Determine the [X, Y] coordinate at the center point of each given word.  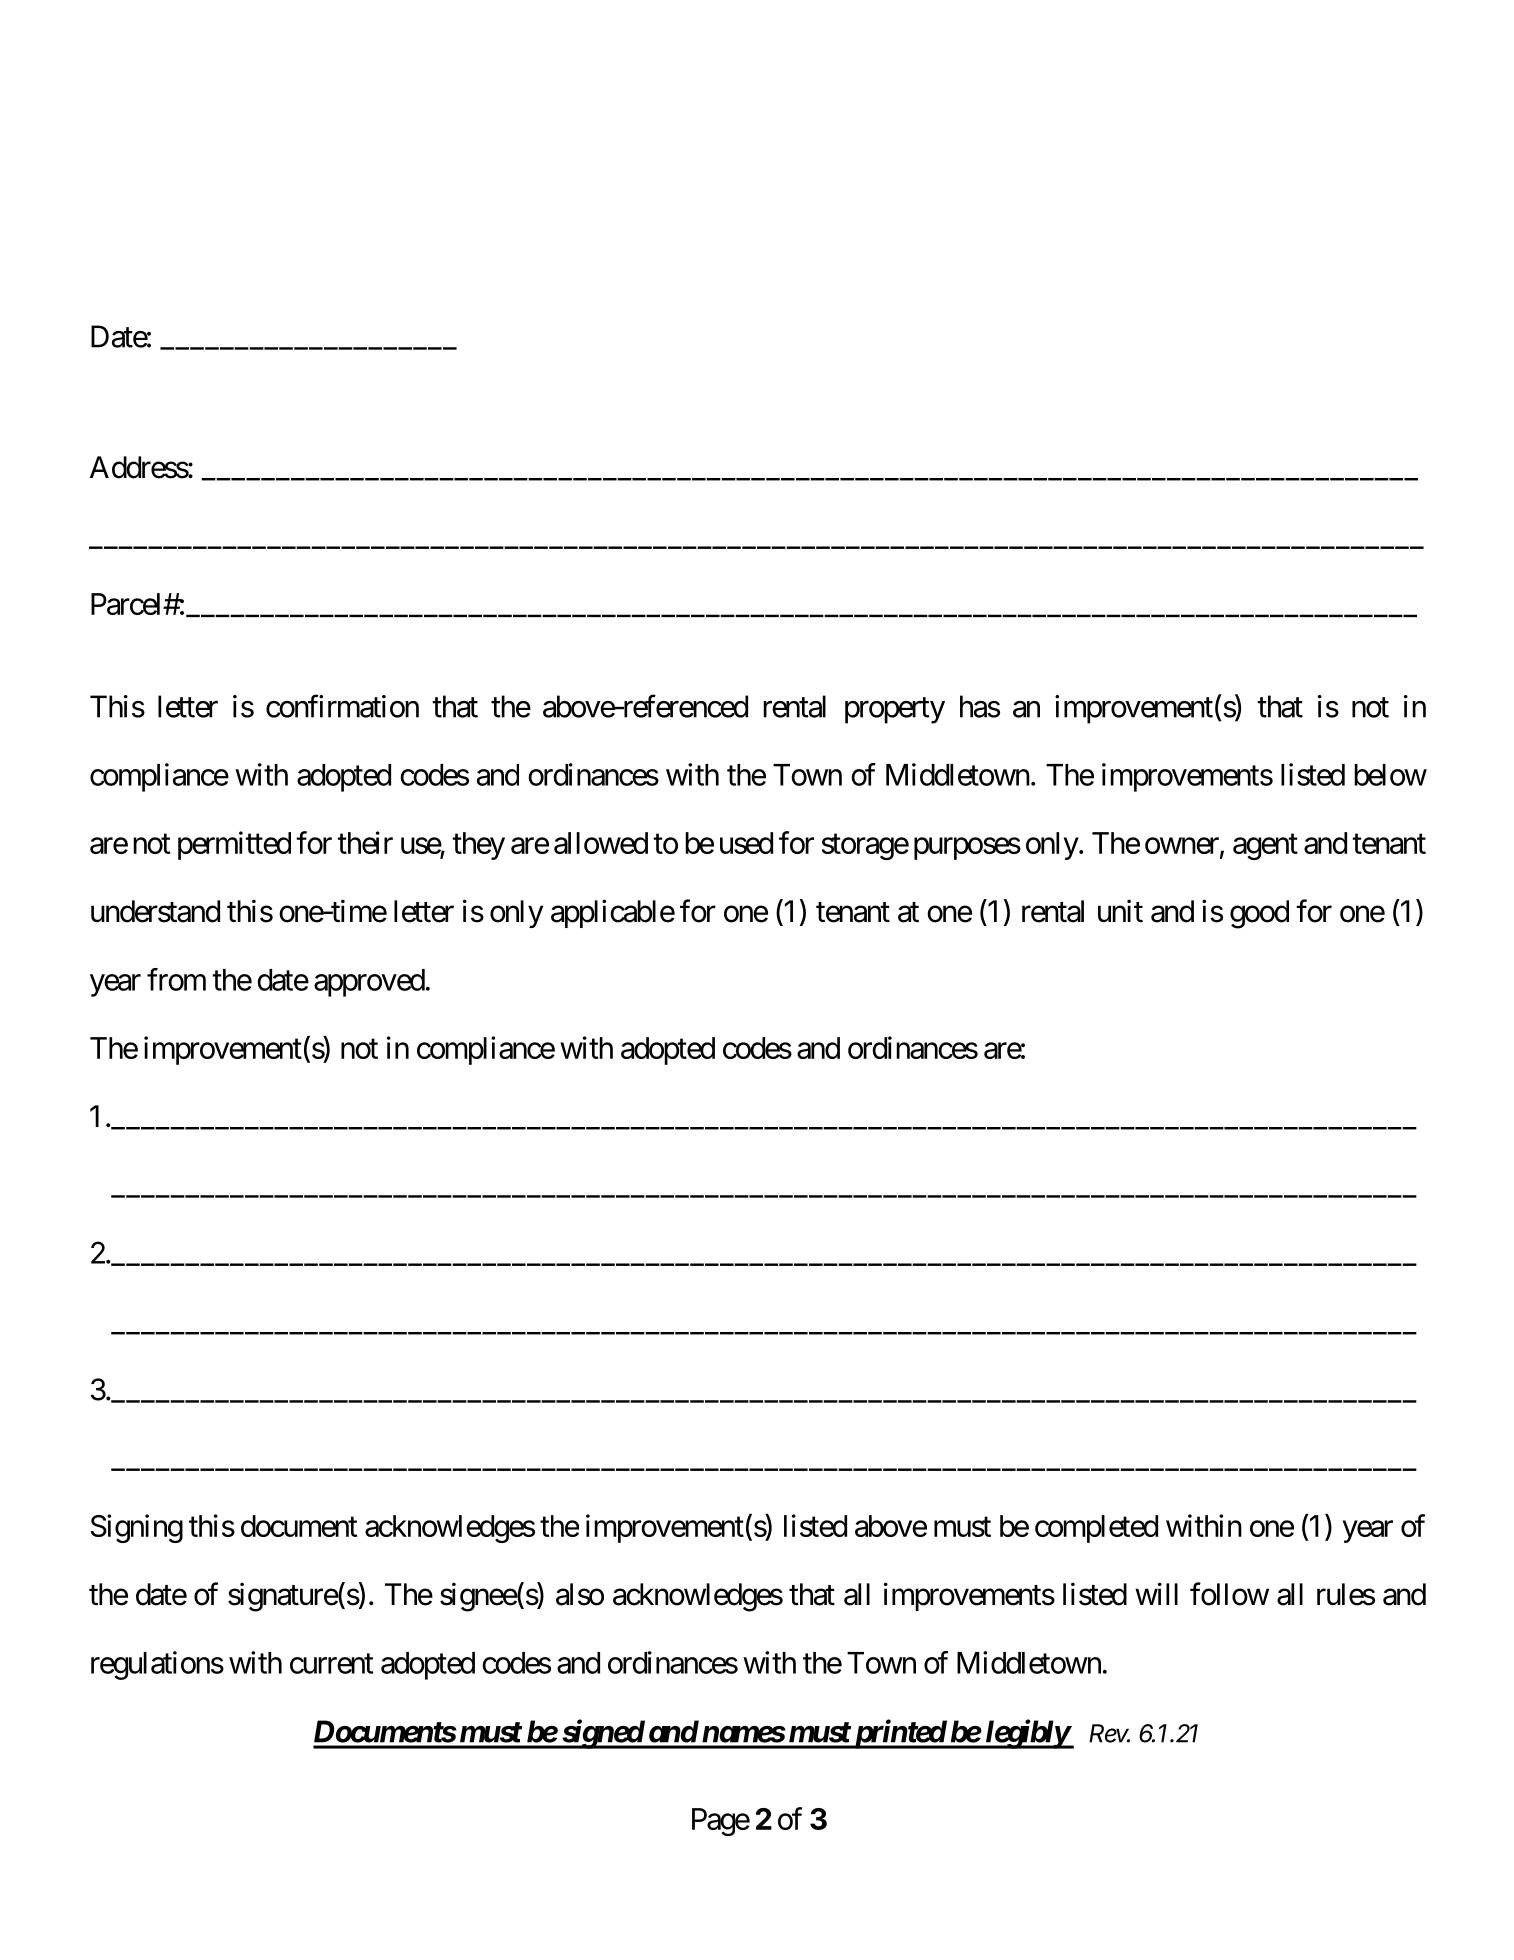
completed [1096, 1529]
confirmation [342, 706]
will [1156, 1593]
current [331, 1664]
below [1390, 775]
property [895, 711]
